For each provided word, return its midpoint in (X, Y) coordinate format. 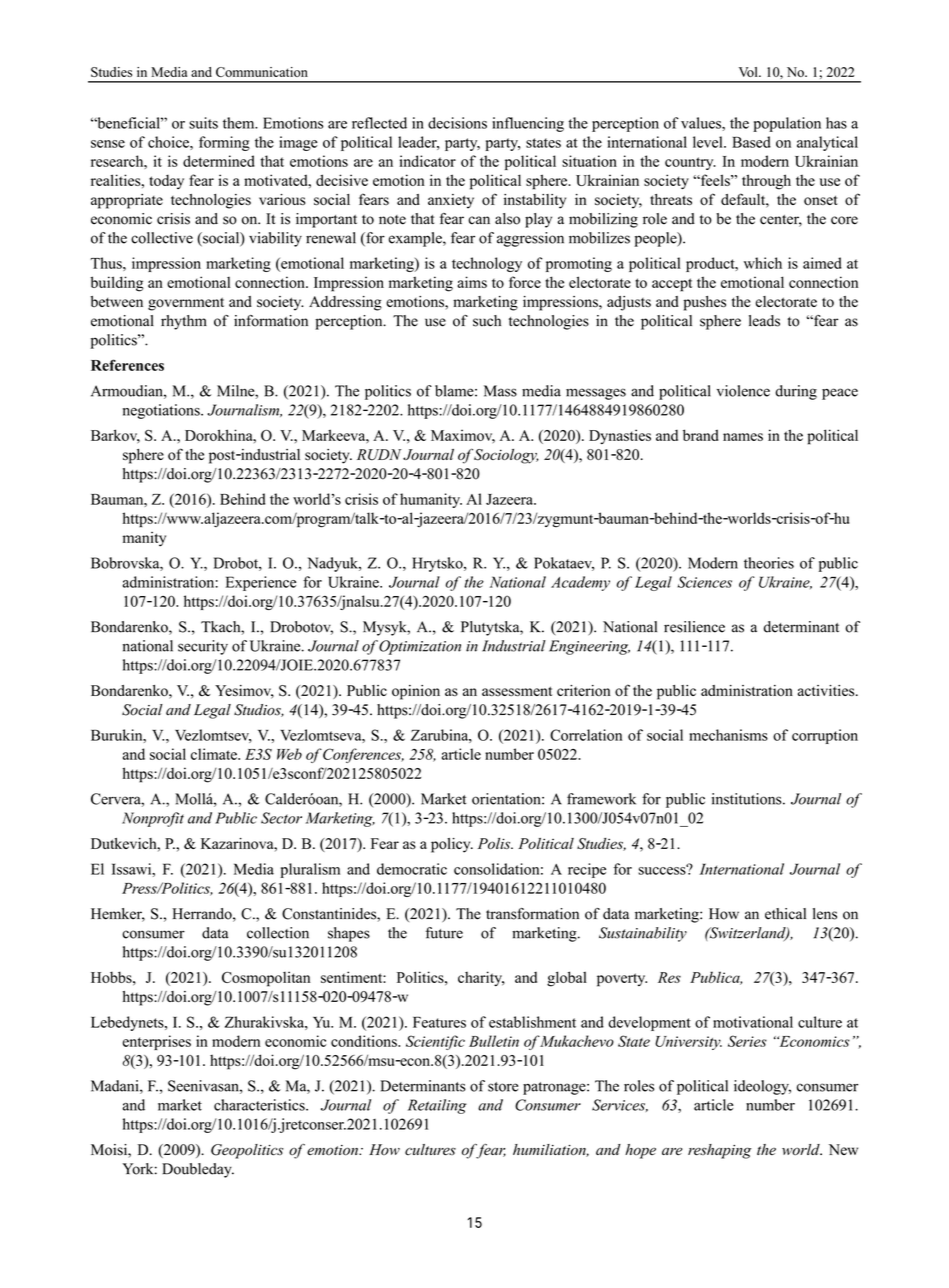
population (787, 124)
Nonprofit (153, 819)
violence (743, 391)
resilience (694, 627)
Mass (500, 391)
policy (452, 845)
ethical (785, 914)
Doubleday (198, 1170)
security (203, 647)
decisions (457, 123)
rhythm (184, 322)
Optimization (420, 647)
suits (203, 123)
